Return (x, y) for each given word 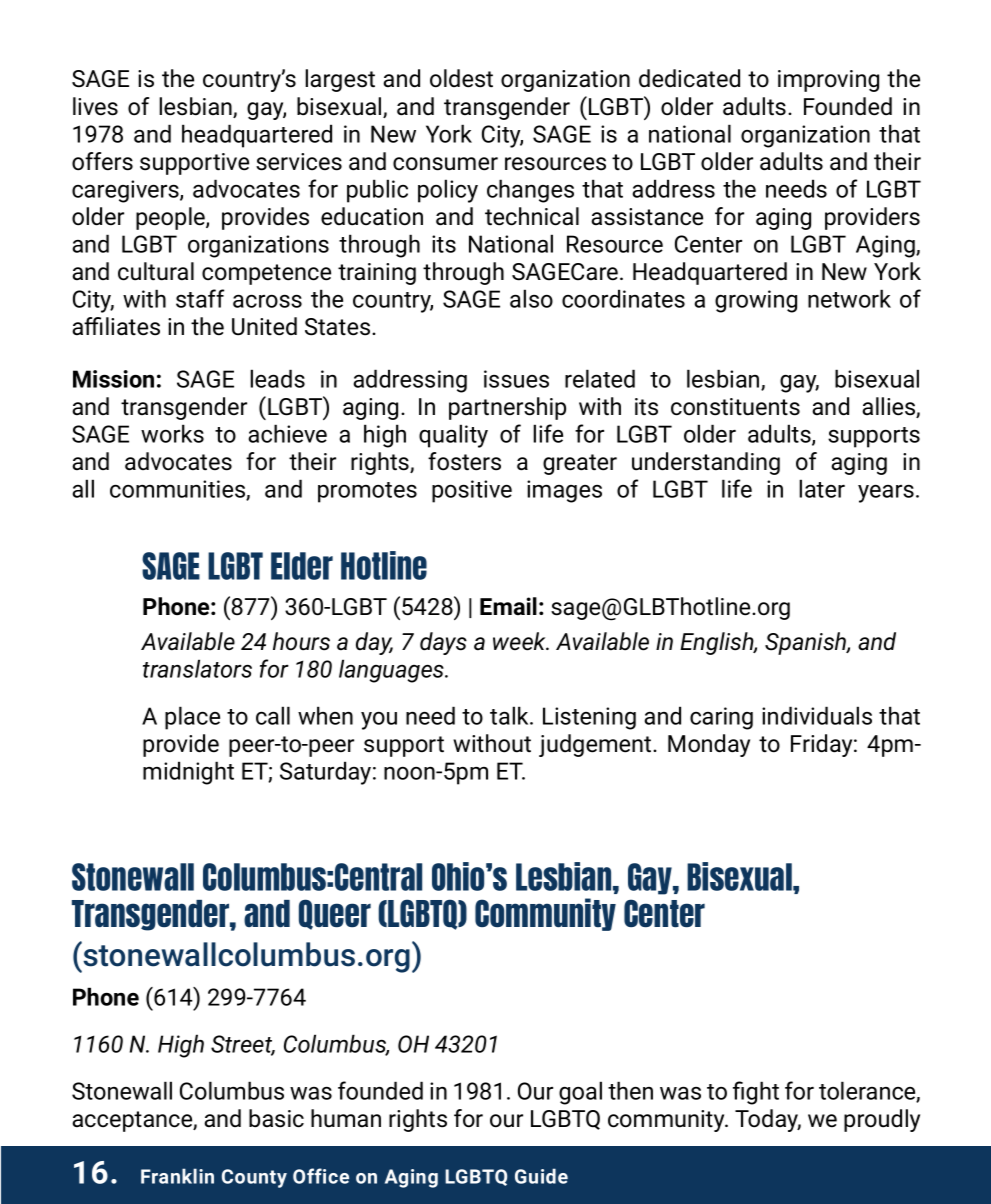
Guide (541, 1176)
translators (197, 668)
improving (828, 81)
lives (95, 106)
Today (768, 1120)
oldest (461, 78)
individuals (817, 715)
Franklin (177, 1176)
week (520, 641)
